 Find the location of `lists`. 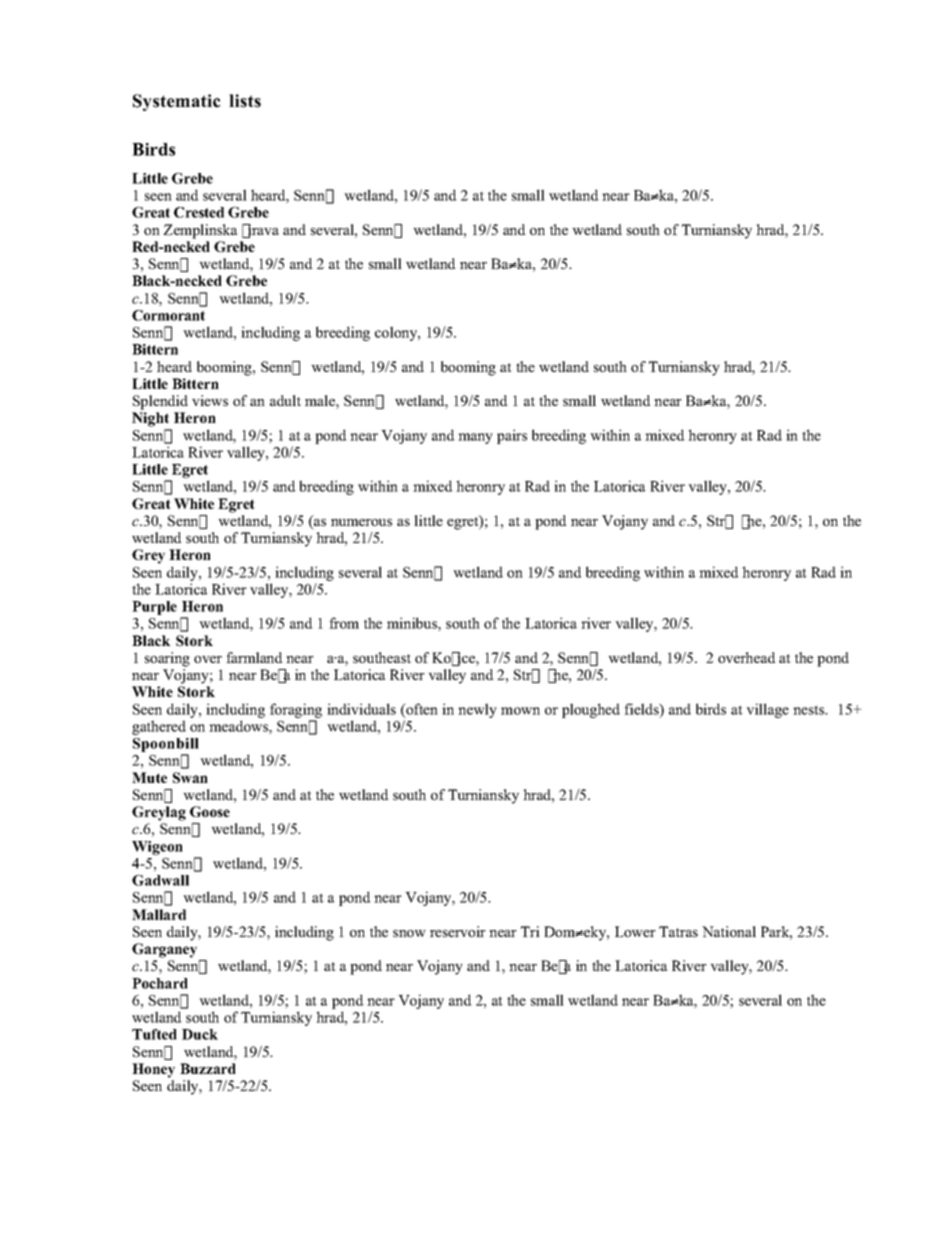

lists is located at coordinates (245, 101).
